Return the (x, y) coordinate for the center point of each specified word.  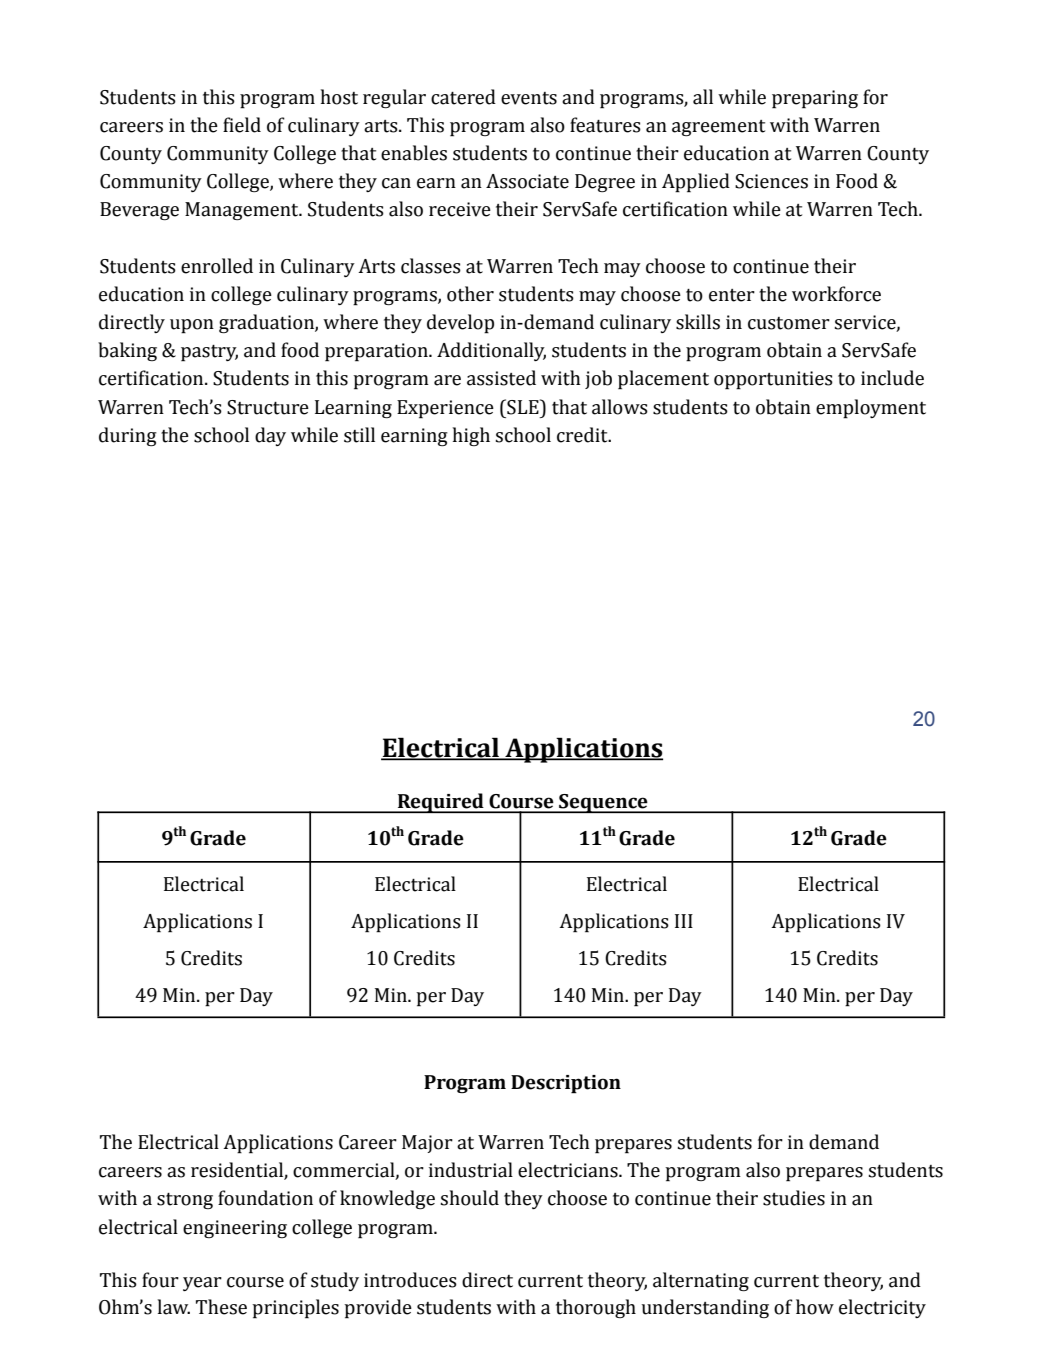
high (471, 436)
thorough (596, 1308)
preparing (815, 99)
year (202, 1284)
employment (871, 409)
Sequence (603, 803)
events (529, 98)
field (242, 125)
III (684, 921)
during (128, 436)
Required (441, 803)
